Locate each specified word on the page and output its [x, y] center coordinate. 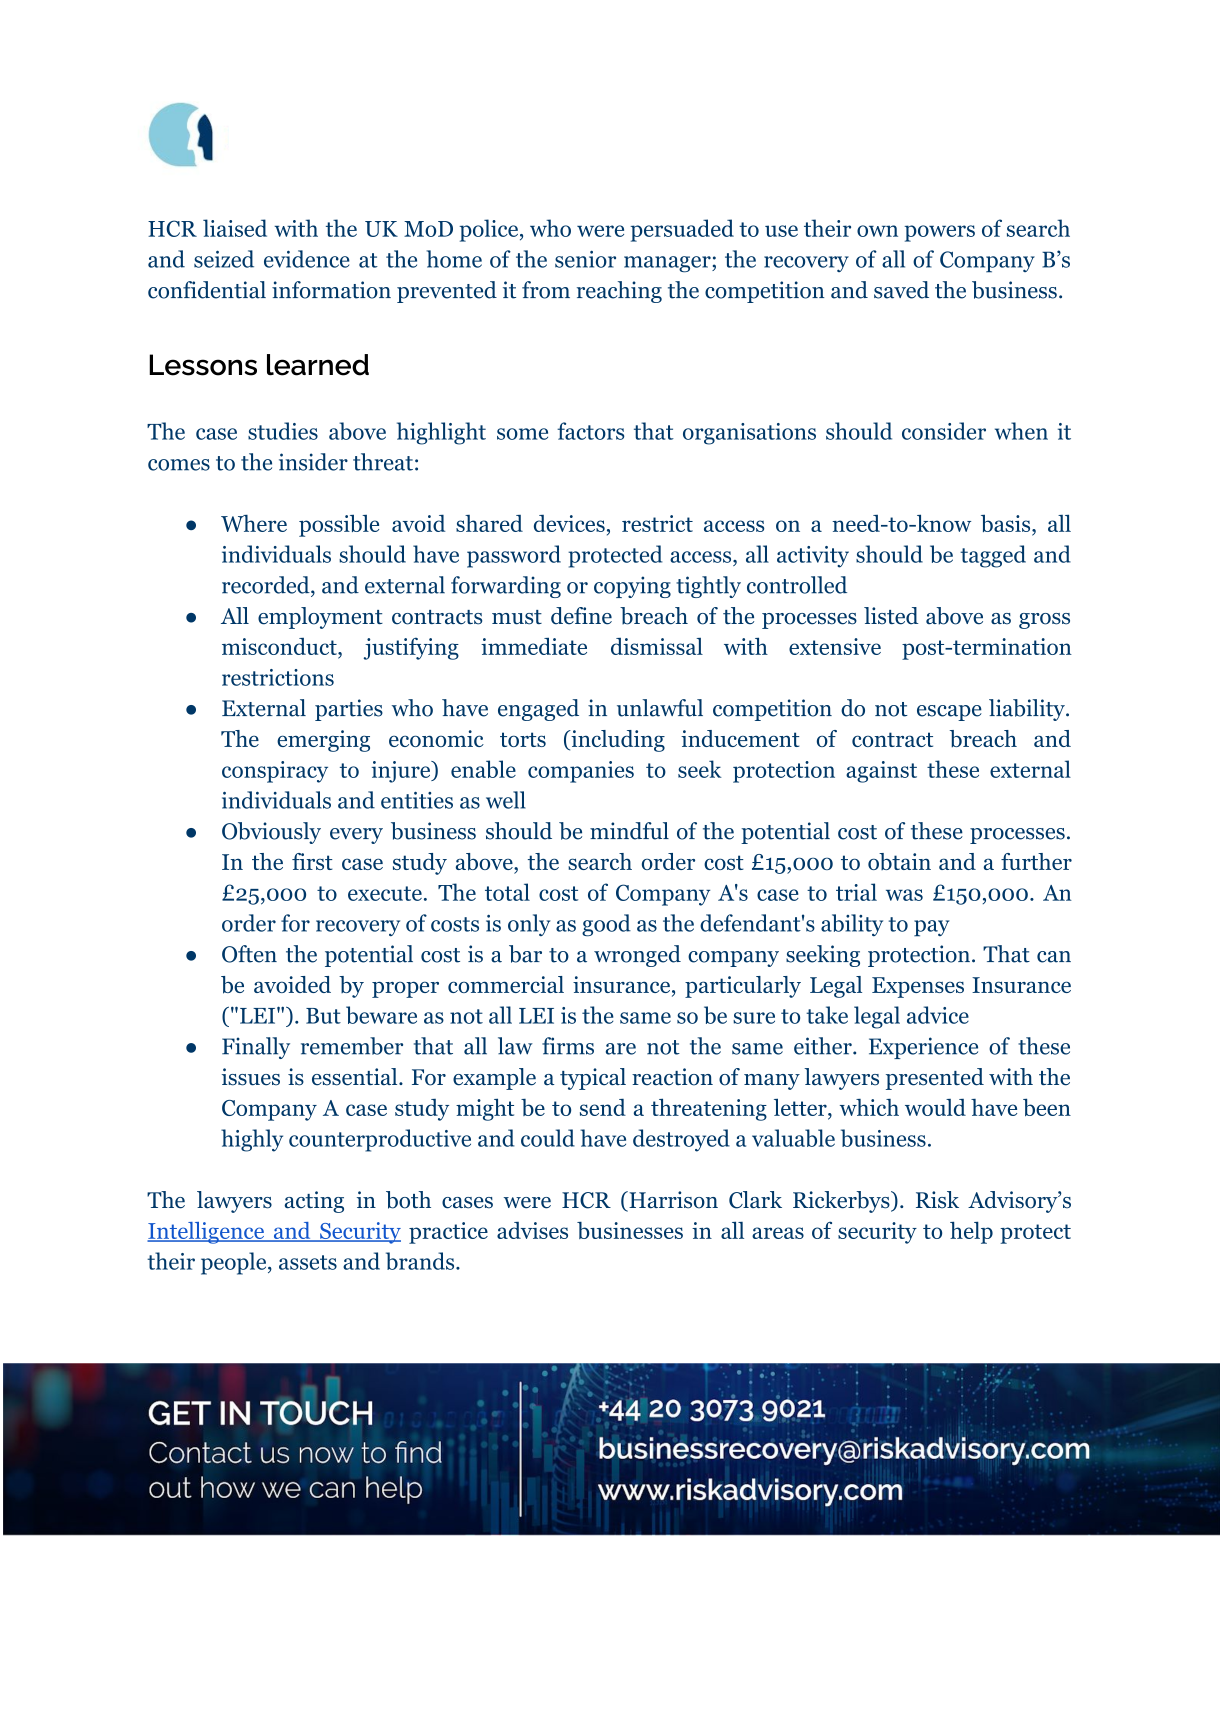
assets [308, 1262]
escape [949, 713]
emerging [323, 741]
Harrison [672, 1201]
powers [939, 233]
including [617, 741]
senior [585, 259]
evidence [307, 259]
